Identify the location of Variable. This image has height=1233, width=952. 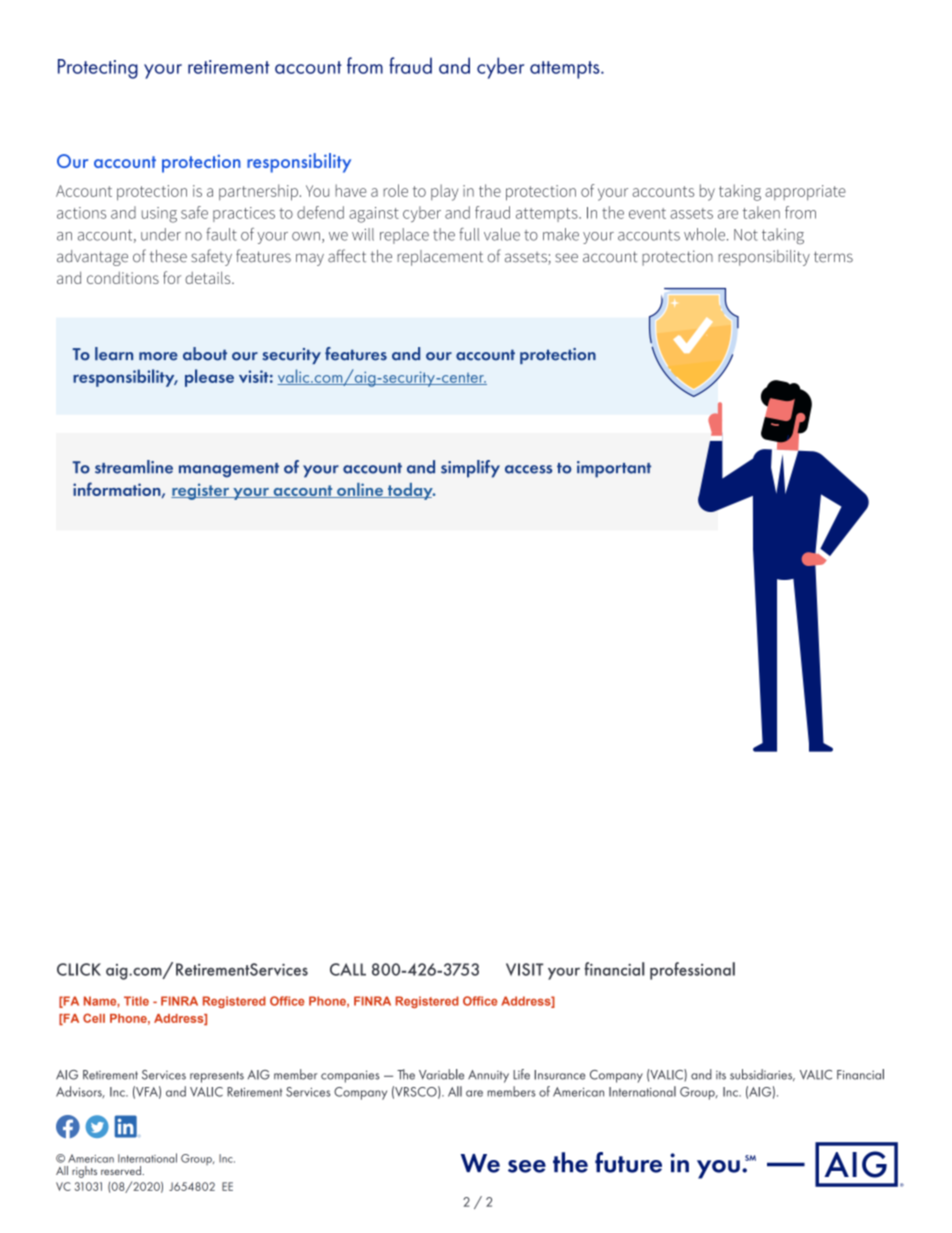
(441, 1074).
